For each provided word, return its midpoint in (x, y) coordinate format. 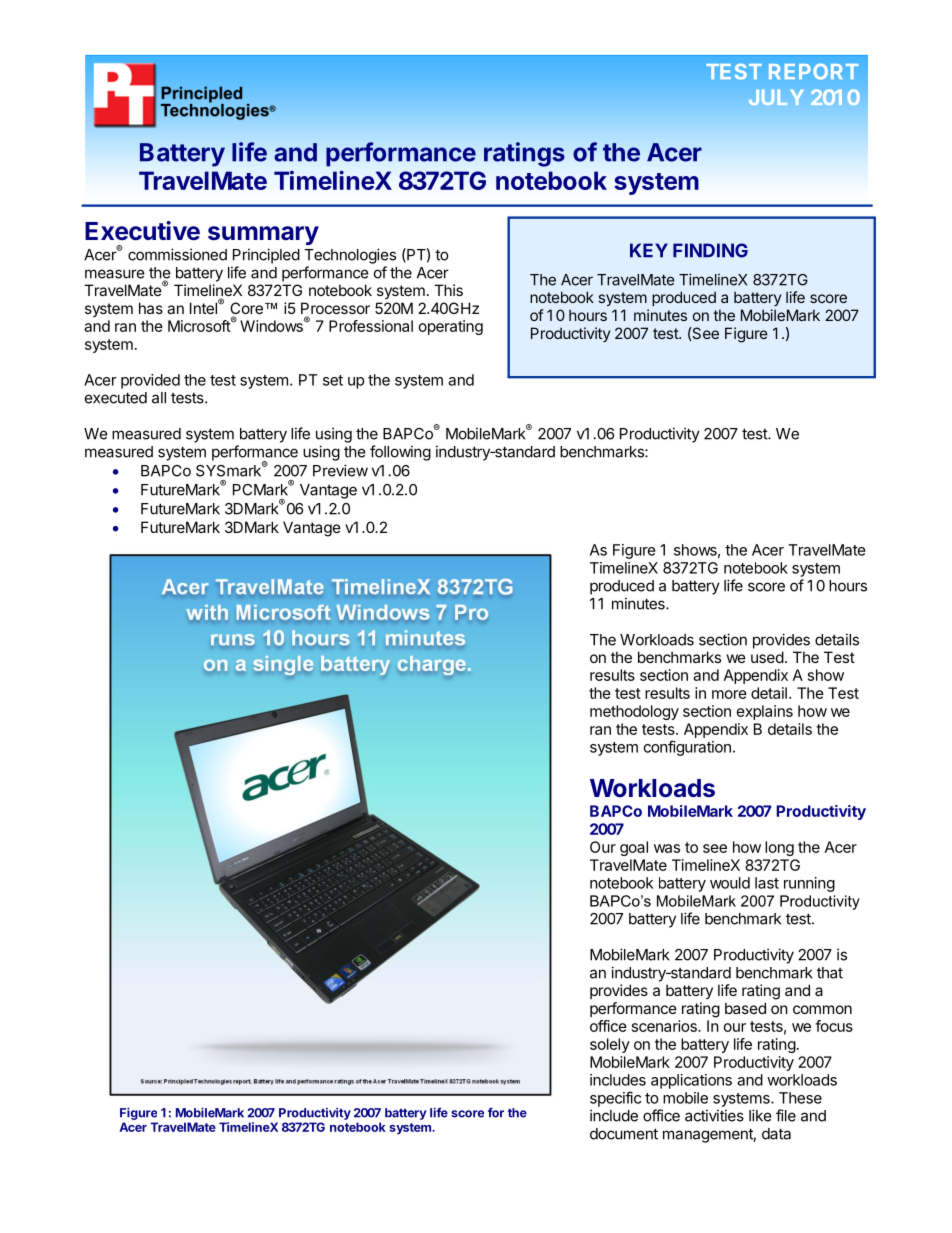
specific (615, 1099)
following (400, 453)
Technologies (350, 256)
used (767, 657)
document (624, 1134)
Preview (340, 470)
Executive (142, 231)
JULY (776, 97)
